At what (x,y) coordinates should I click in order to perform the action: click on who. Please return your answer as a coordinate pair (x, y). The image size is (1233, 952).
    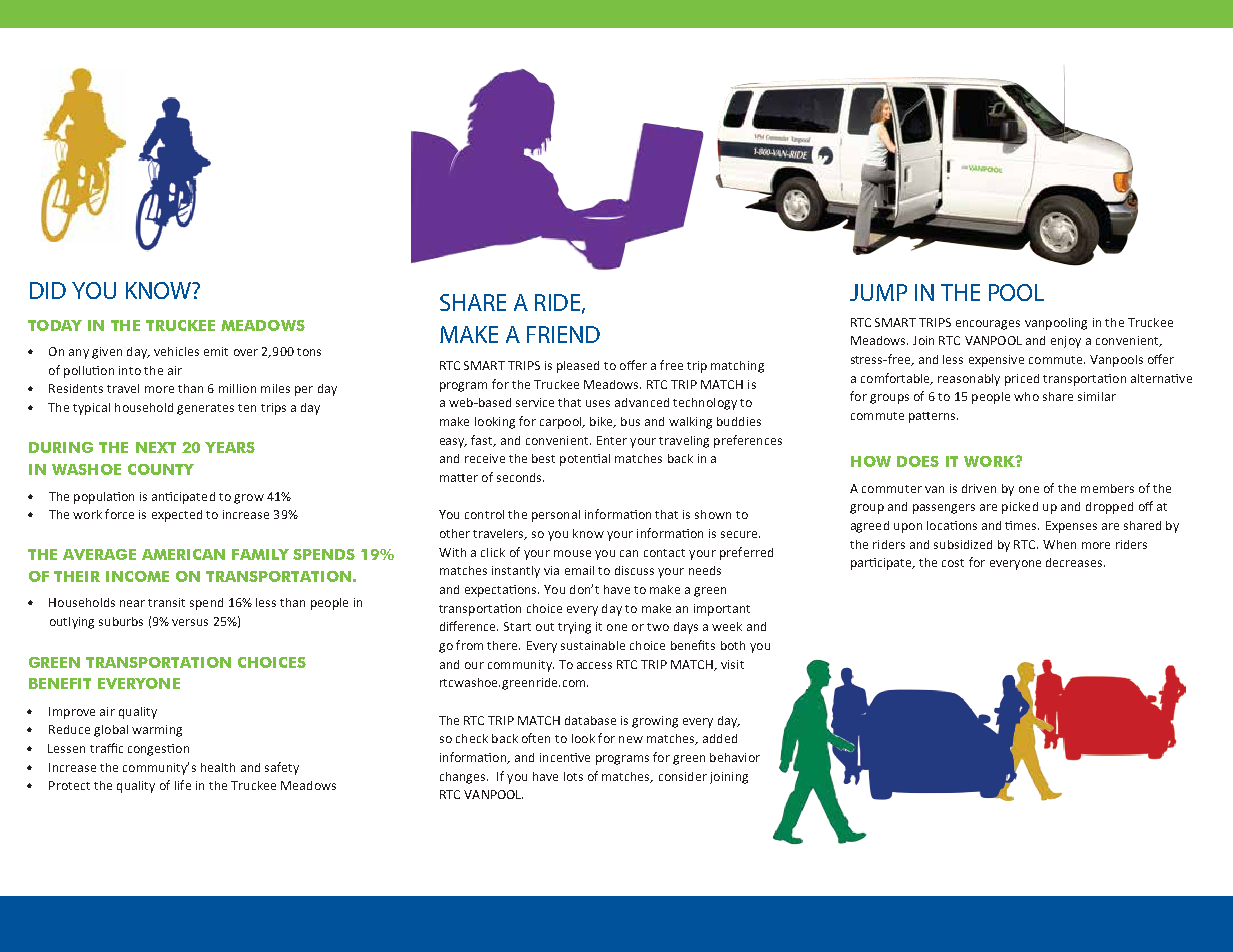
    Looking at the image, I should click on (1026, 396).
